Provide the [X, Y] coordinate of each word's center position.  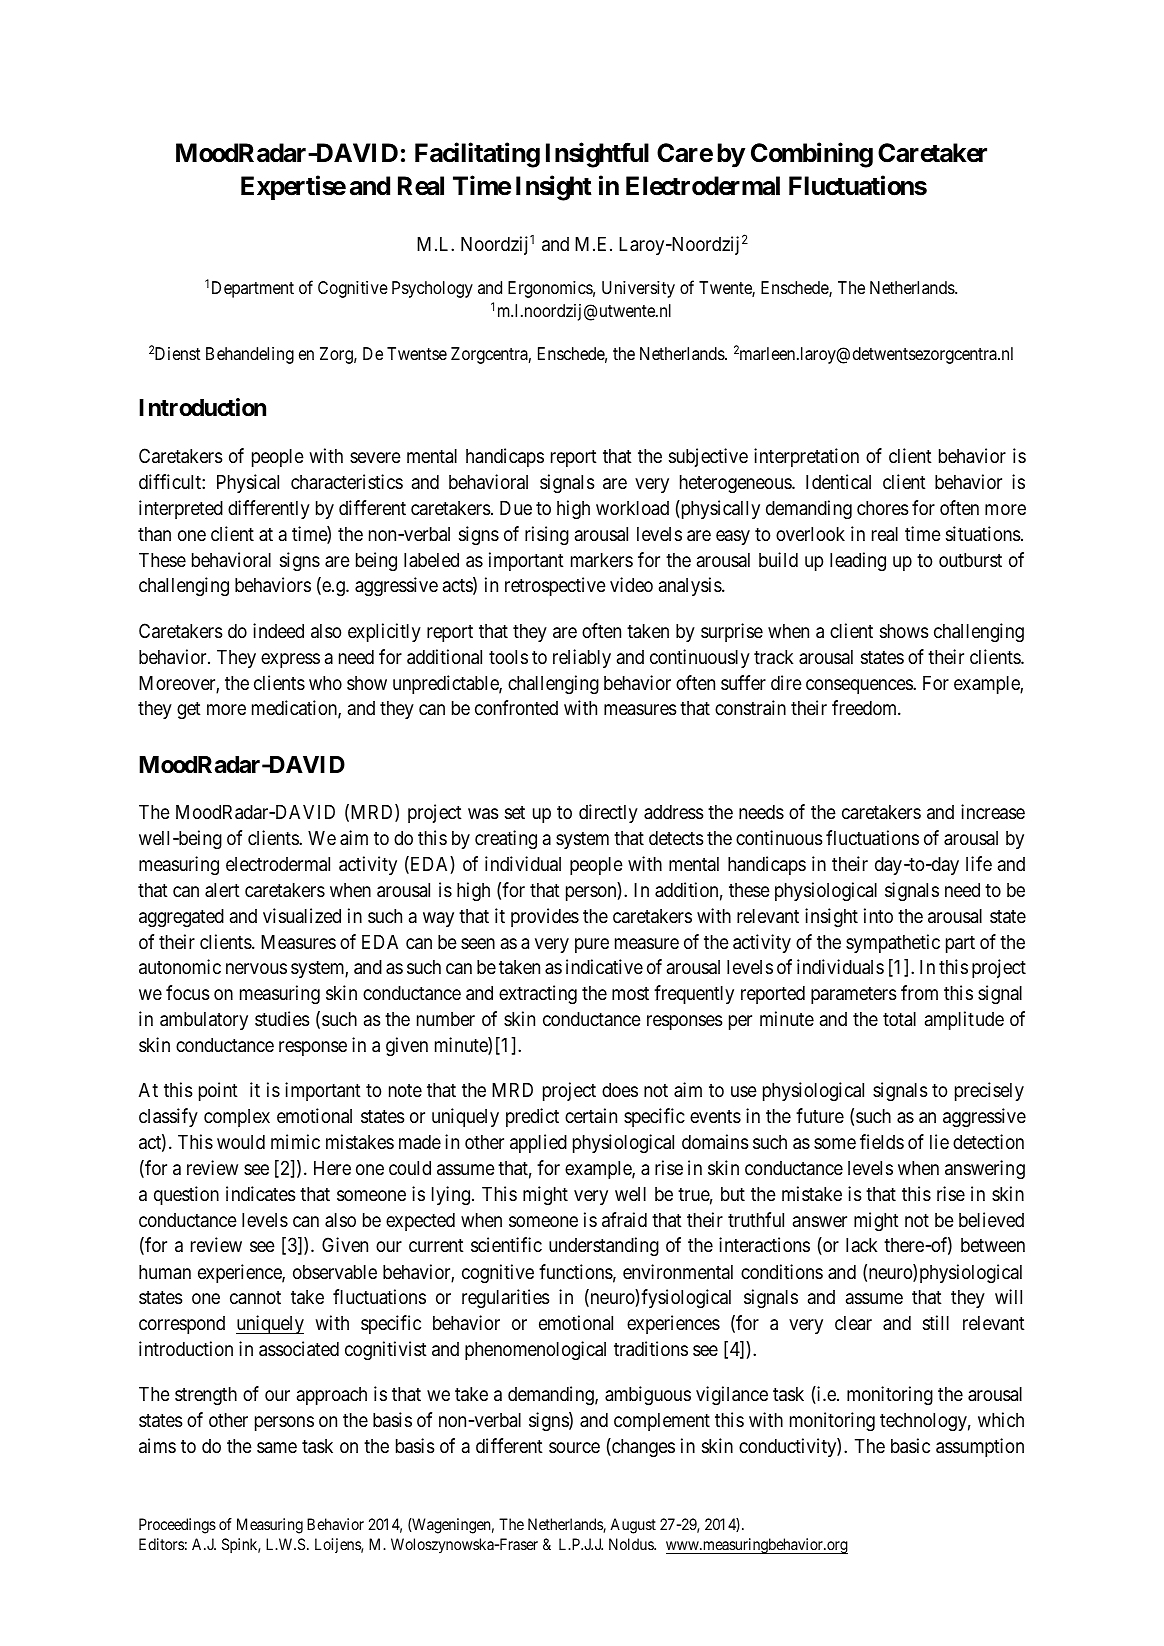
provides [545, 917]
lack [861, 1245]
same [277, 1447]
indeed [278, 630]
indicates [260, 1193]
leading [858, 561]
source [574, 1447]
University [638, 289]
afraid [624, 1219]
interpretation [806, 457]
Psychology [432, 289]
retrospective [555, 586]
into [878, 915]
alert [222, 890]
